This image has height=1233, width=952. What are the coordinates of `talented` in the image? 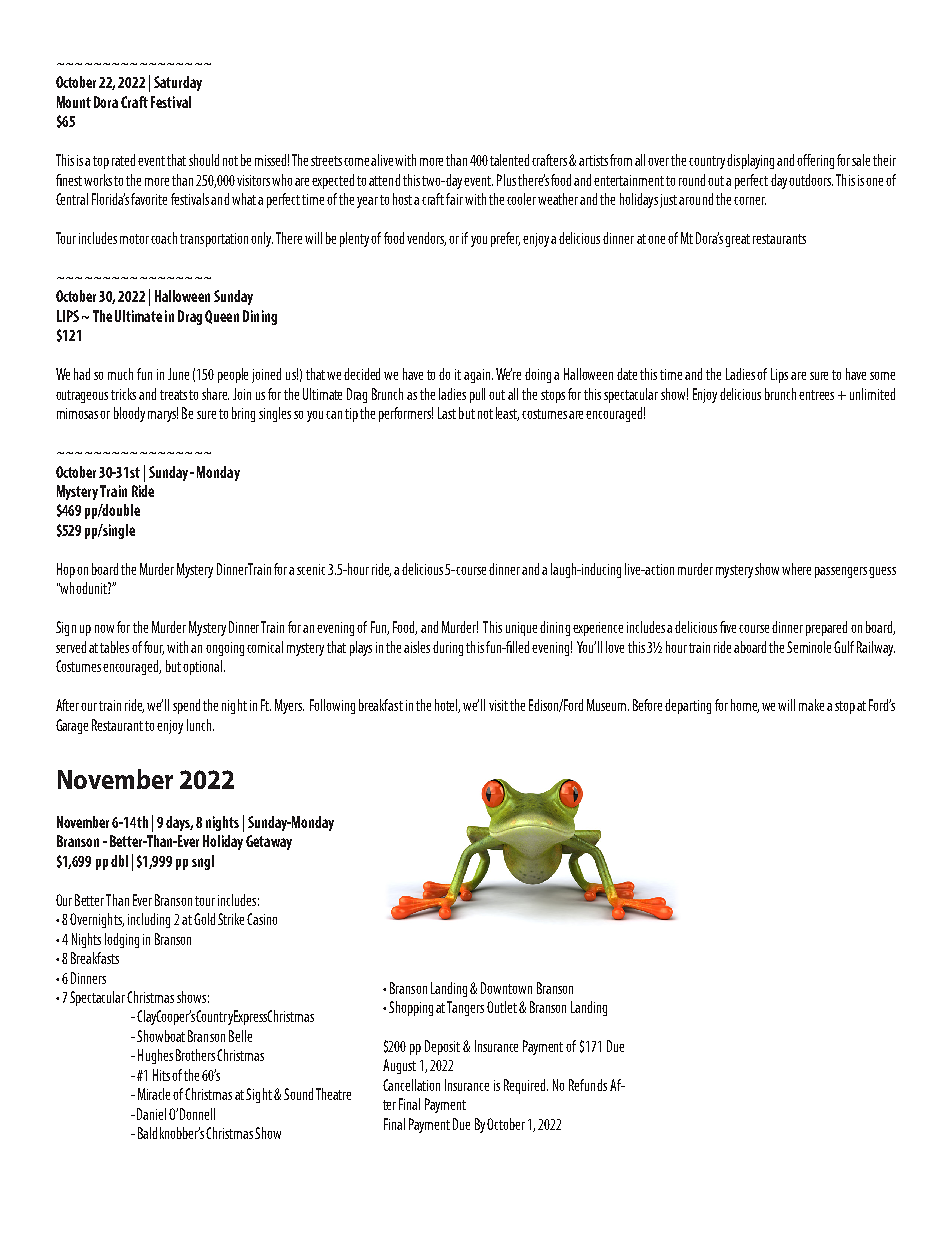 It's located at (509, 160).
